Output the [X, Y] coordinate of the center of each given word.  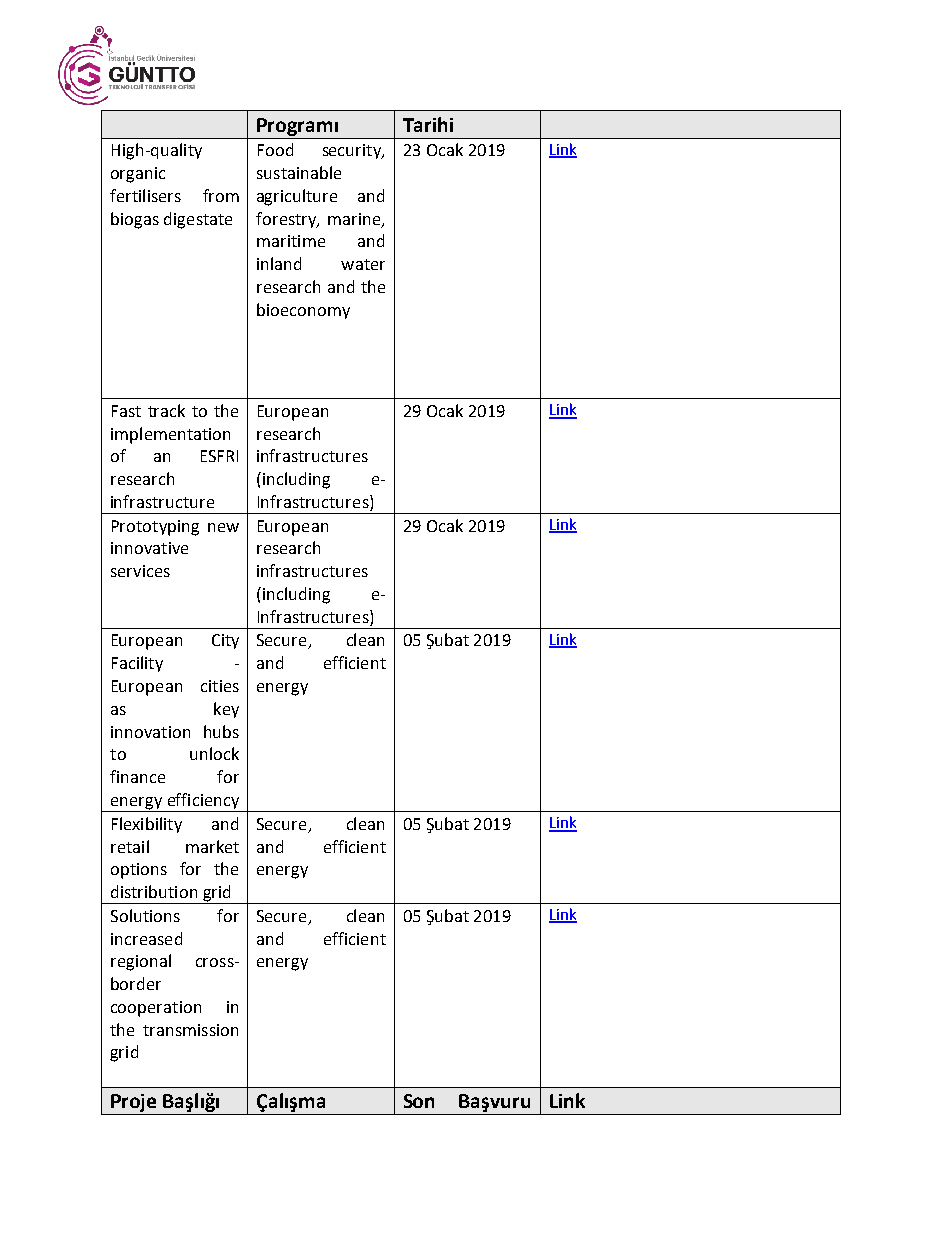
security [353, 151]
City [225, 641]
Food [275, 149]
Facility [137, 664]
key [226, 710]
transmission [190, 1030]
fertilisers [145, 195]
